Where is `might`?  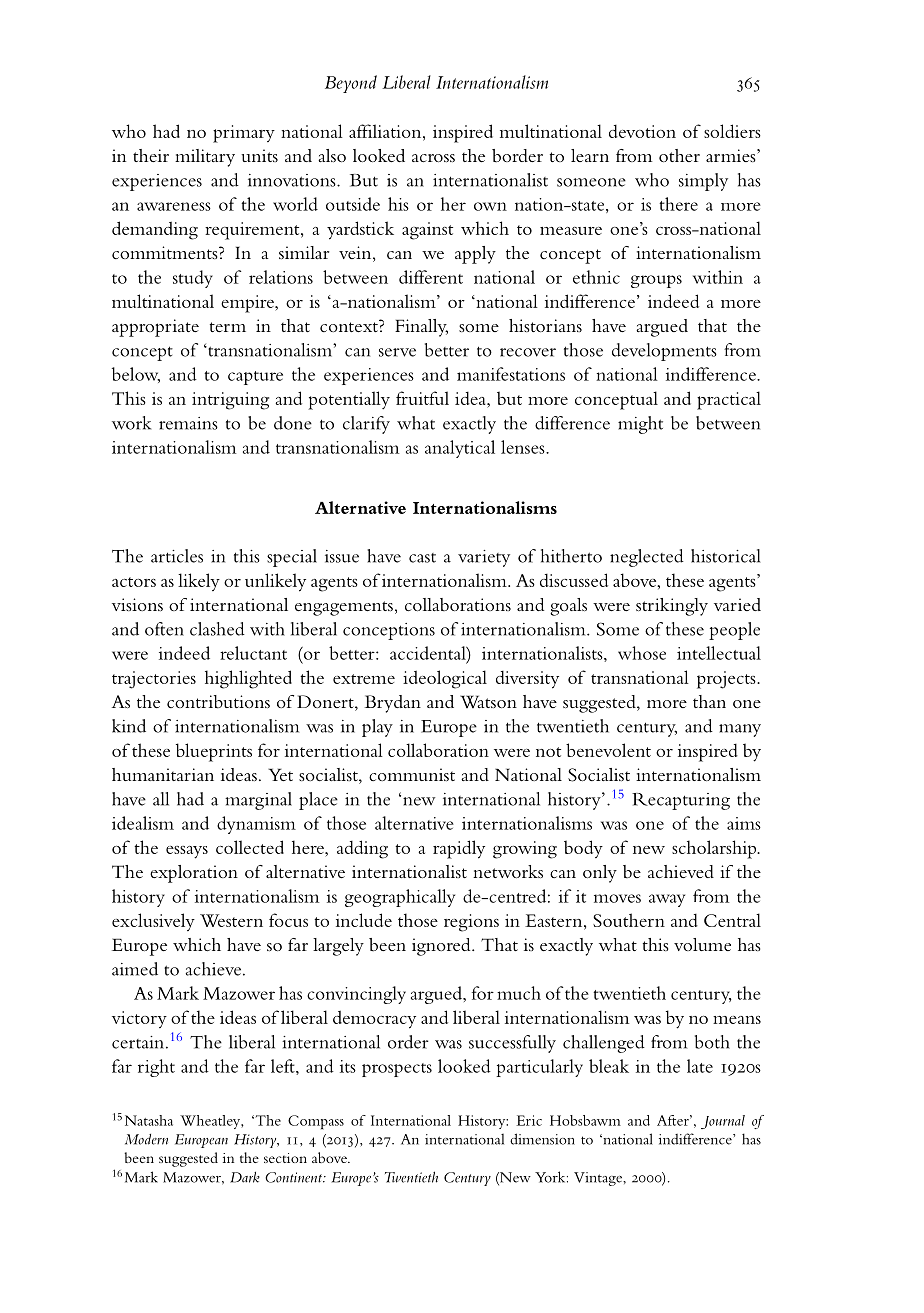
might is located at coordinates (640, 425).
